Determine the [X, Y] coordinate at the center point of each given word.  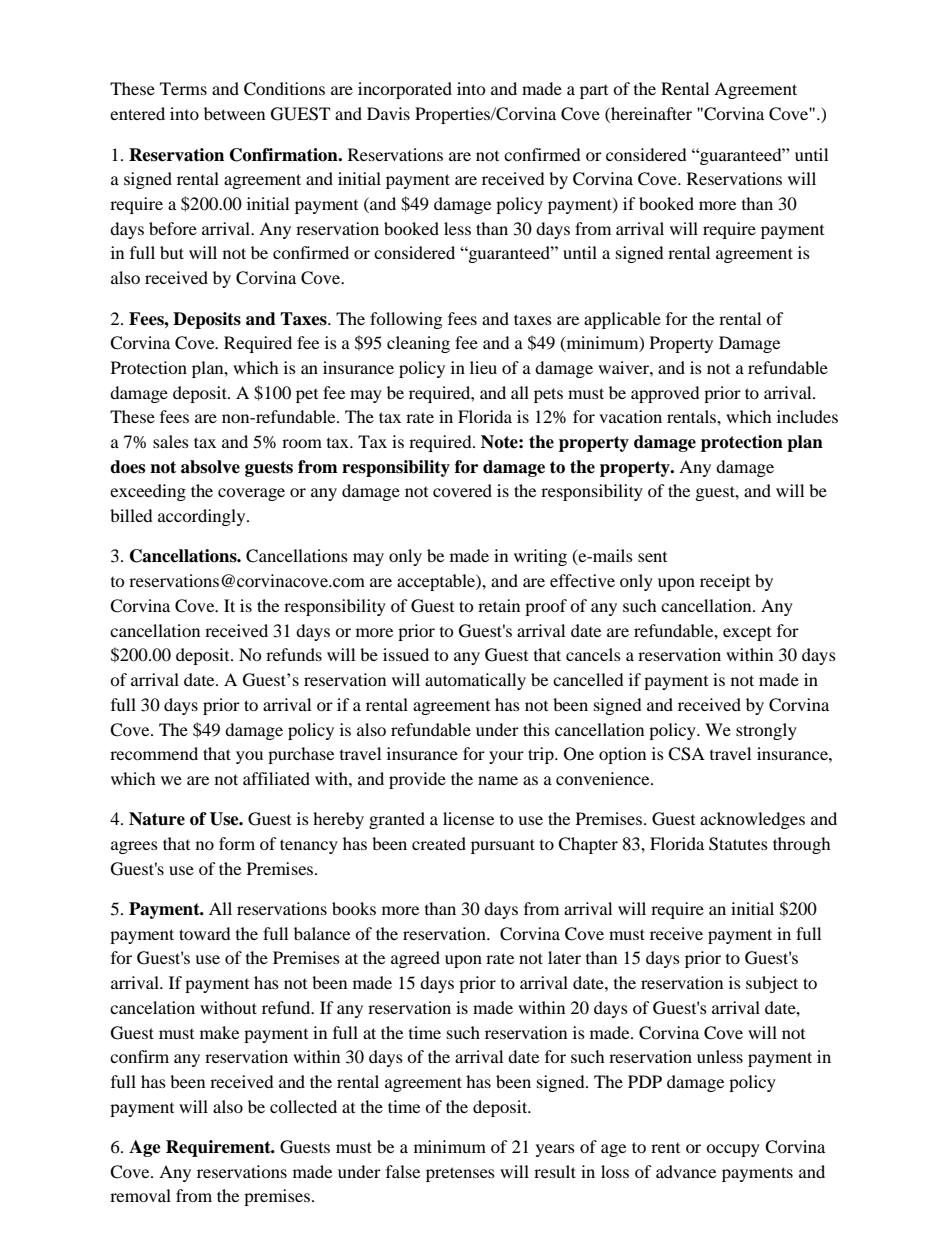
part [594, 92]
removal [140, 1195]
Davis [388, 113]
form [237, 843]
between [234, 113]
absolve [210, 467]
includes [807, 416]
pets [548, 395]
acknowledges [752, 820]
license [468, 818]
